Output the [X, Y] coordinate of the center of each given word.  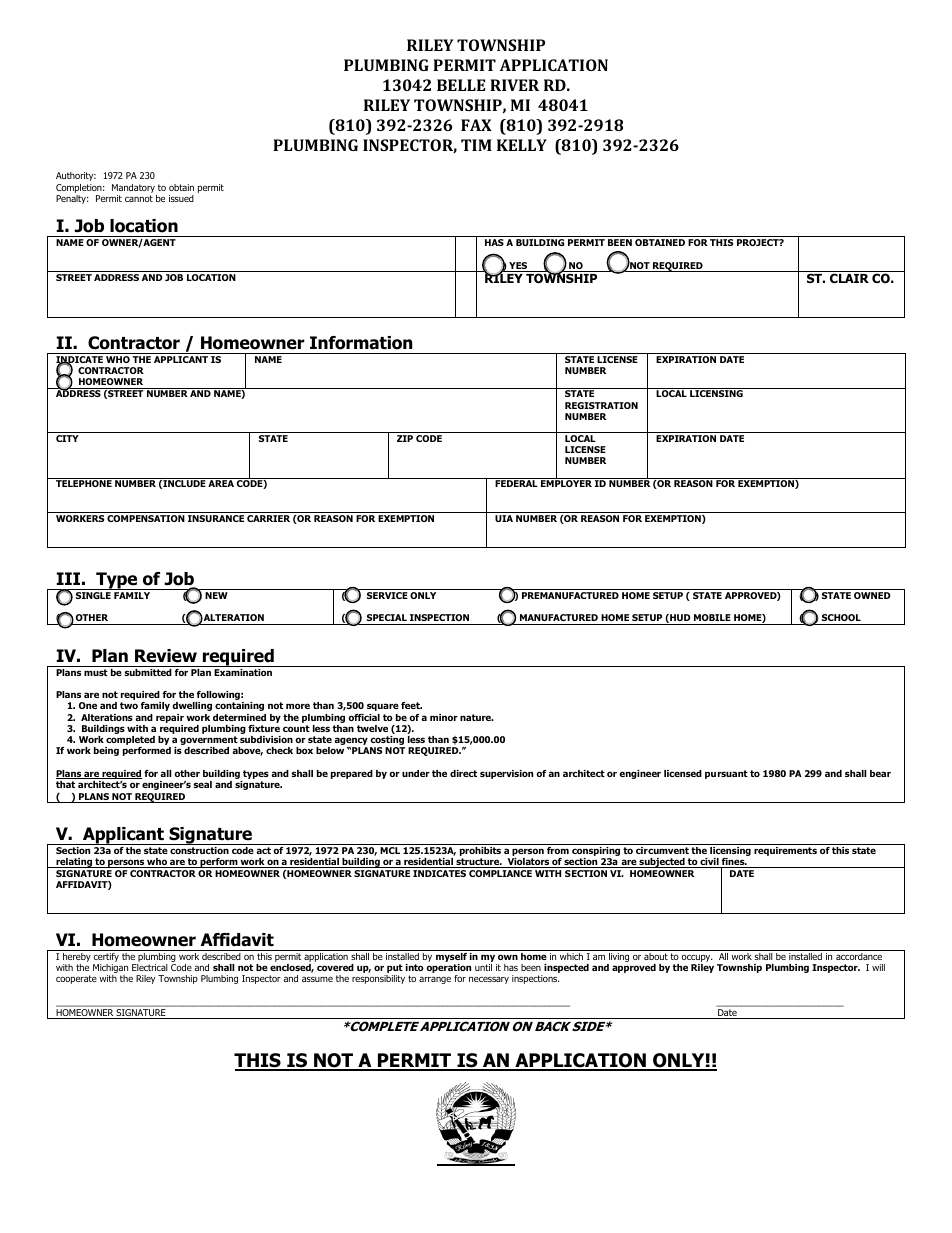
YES [518, 267]
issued [181, 198]
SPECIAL [387, 617]
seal [203, 784]
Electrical [150, 967]
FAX [476, 125]
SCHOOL [841, 617]
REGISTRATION [601, 405]
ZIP [405, 438]
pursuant [726, 774]
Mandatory [133, 188]
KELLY [522, 145]
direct [463, 773]
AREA [221, 483]
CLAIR [849, 278]
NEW [216, 595]
